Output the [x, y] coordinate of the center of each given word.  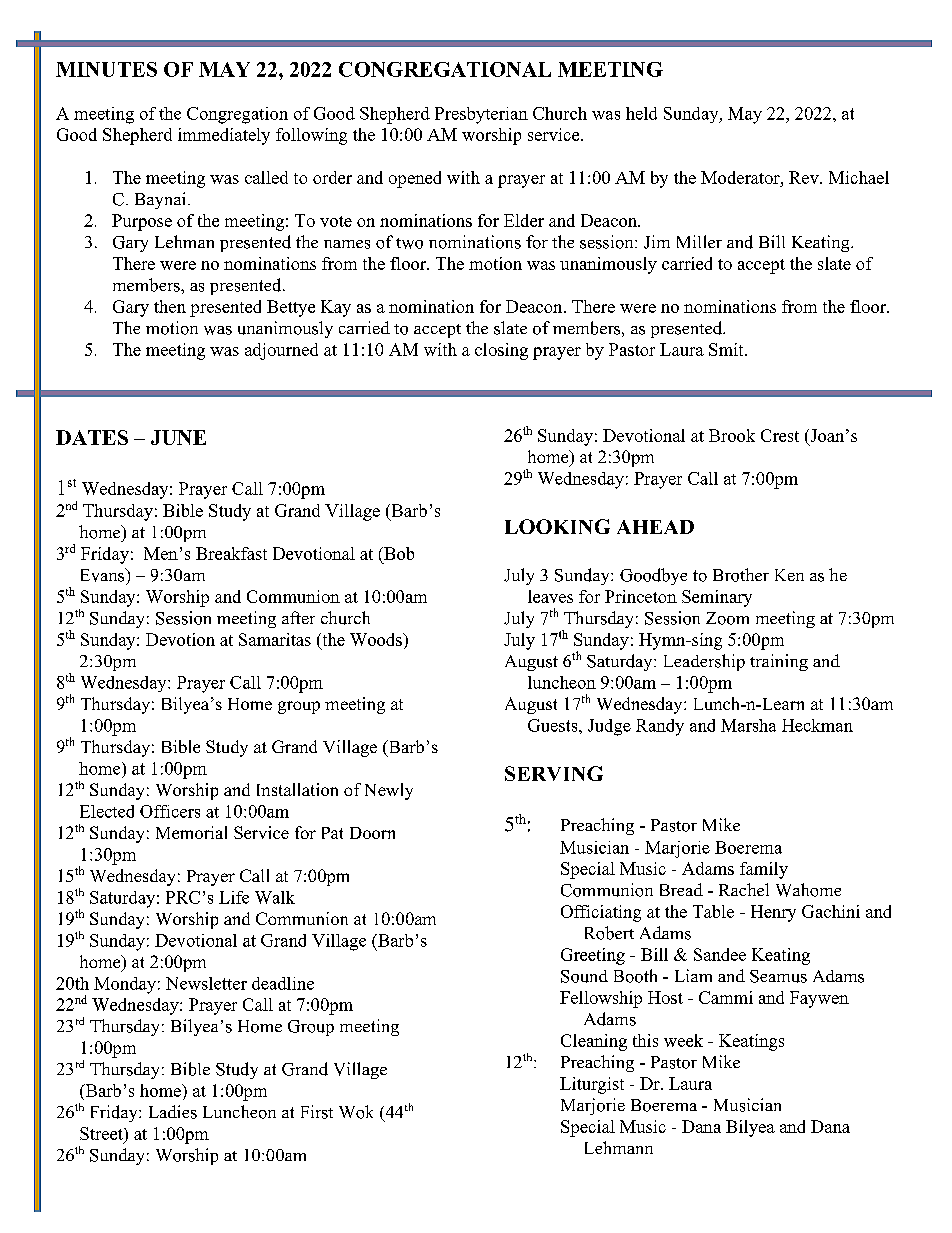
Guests [554, 725]
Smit [727, 349]
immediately [224, 136]
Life [234, 897]
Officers [170, 811]
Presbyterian [481, 115]
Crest [780, 435]
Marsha [748, 725]
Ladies [173, 1112]
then [170, 306]
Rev [805, 177]
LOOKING [557, 526]
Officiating [601, 913]
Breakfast [231, 553]
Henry [773, 913]
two [409, 243]
